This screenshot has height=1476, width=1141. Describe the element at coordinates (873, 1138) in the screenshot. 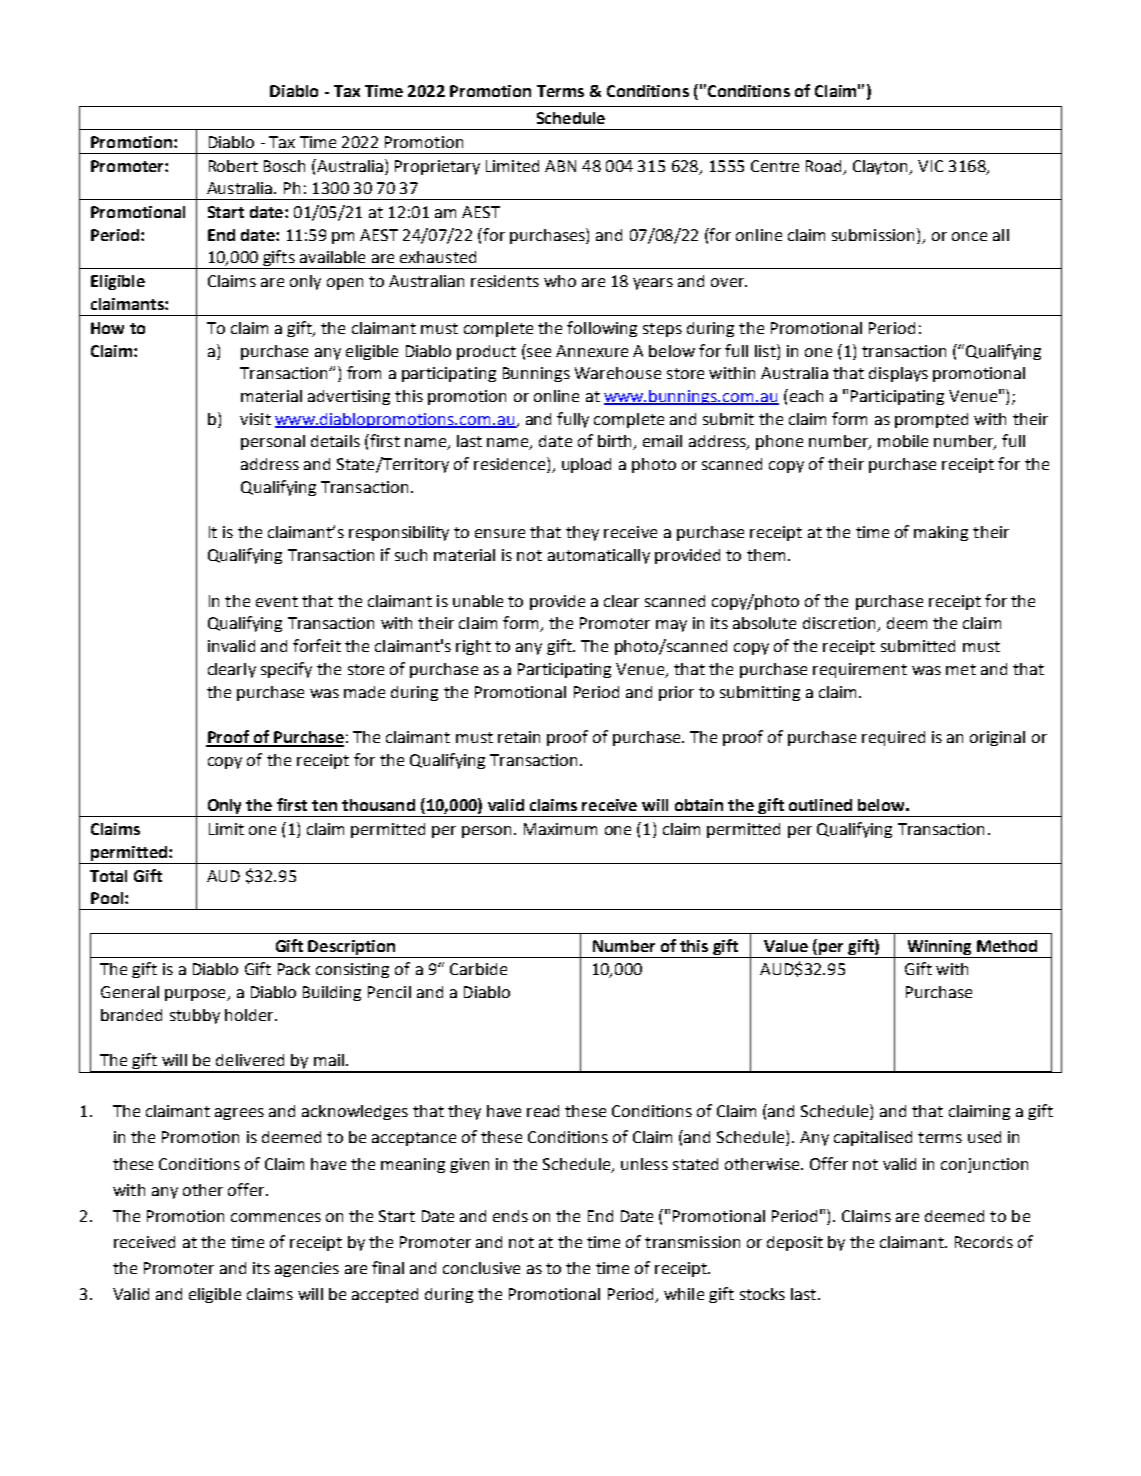

I see `capitalised` at that location.
